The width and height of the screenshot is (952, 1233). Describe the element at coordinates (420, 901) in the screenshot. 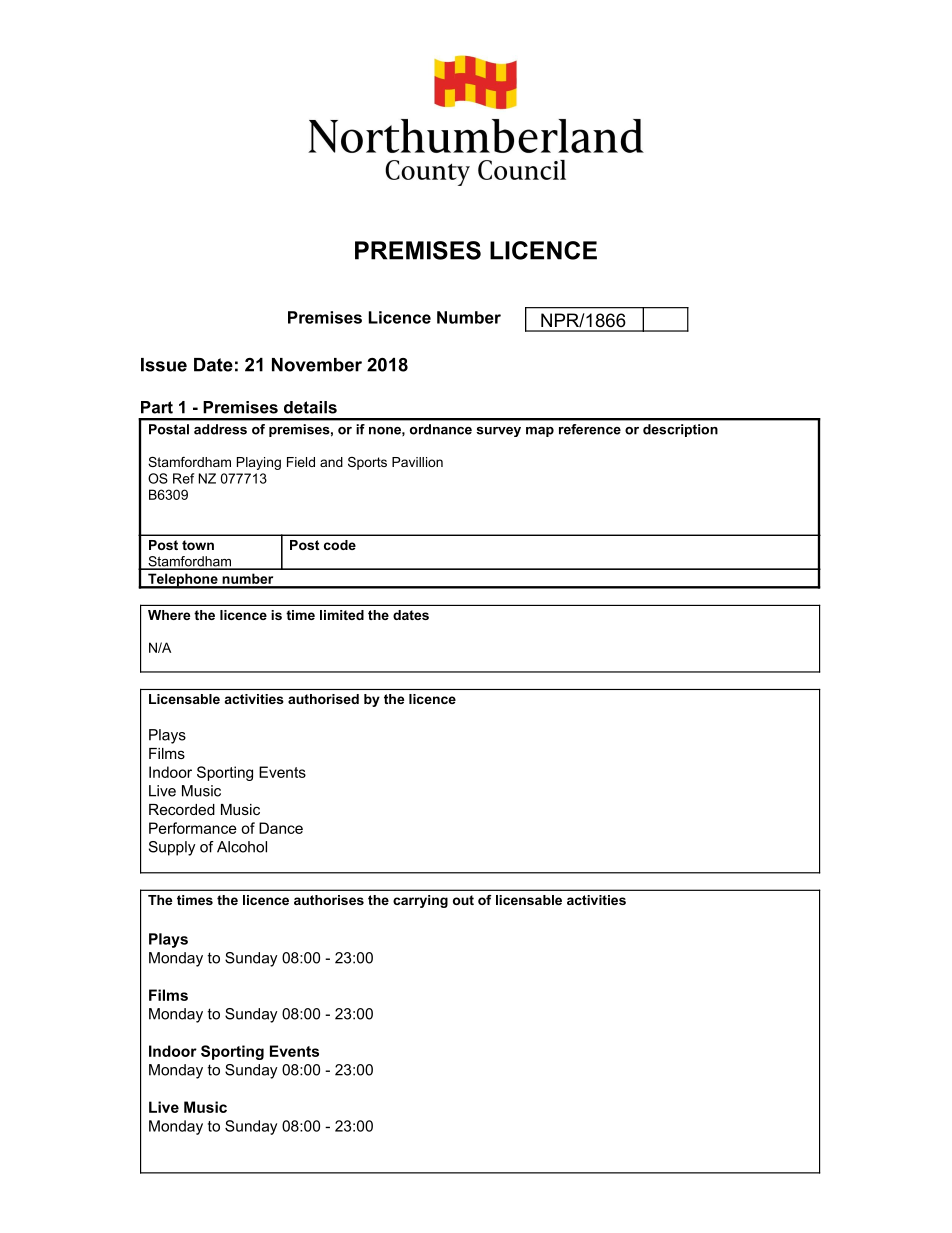

I see `carrying` at that location.
